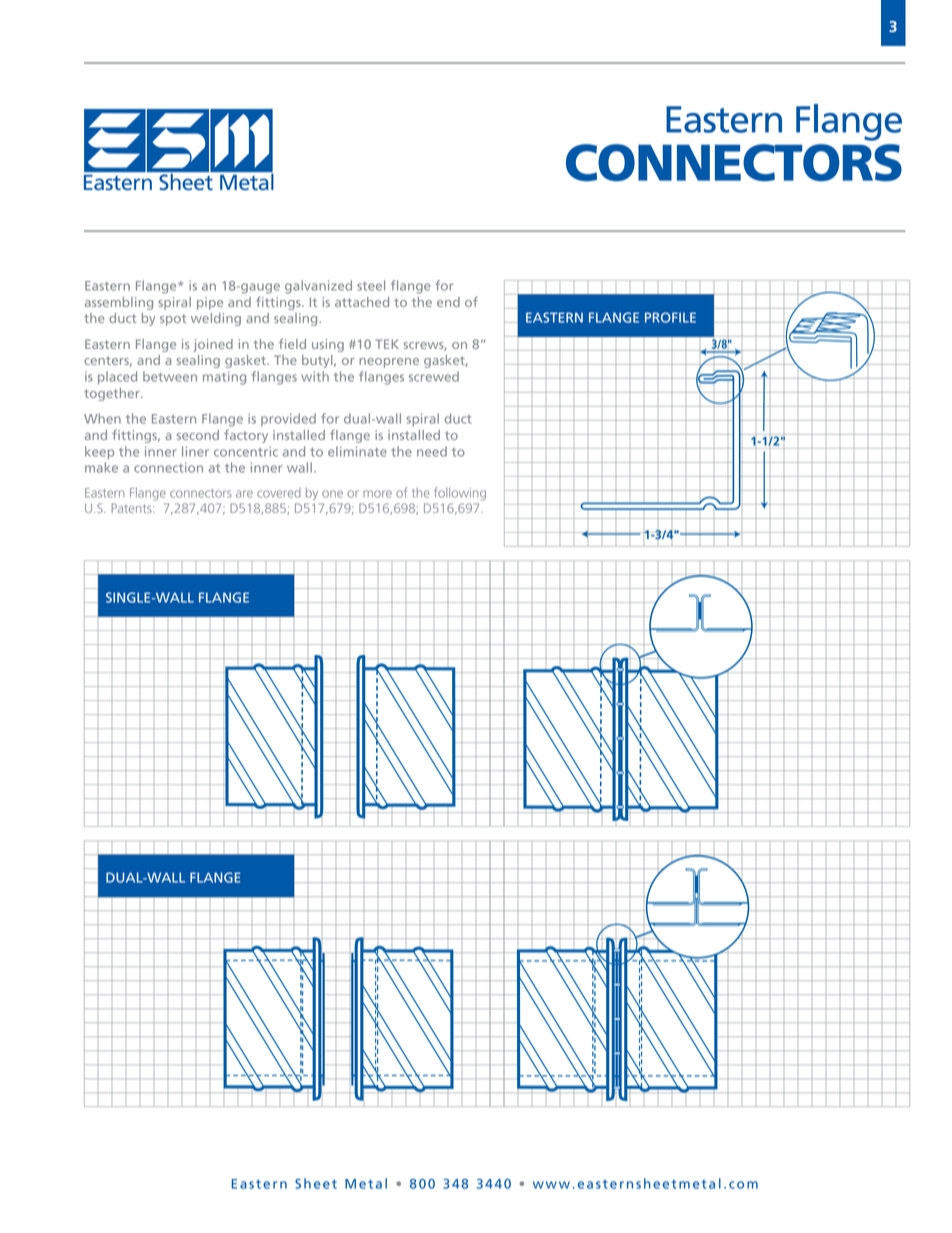 This image has height=1233, width=952. I want to click on together, so click(113, 394).
